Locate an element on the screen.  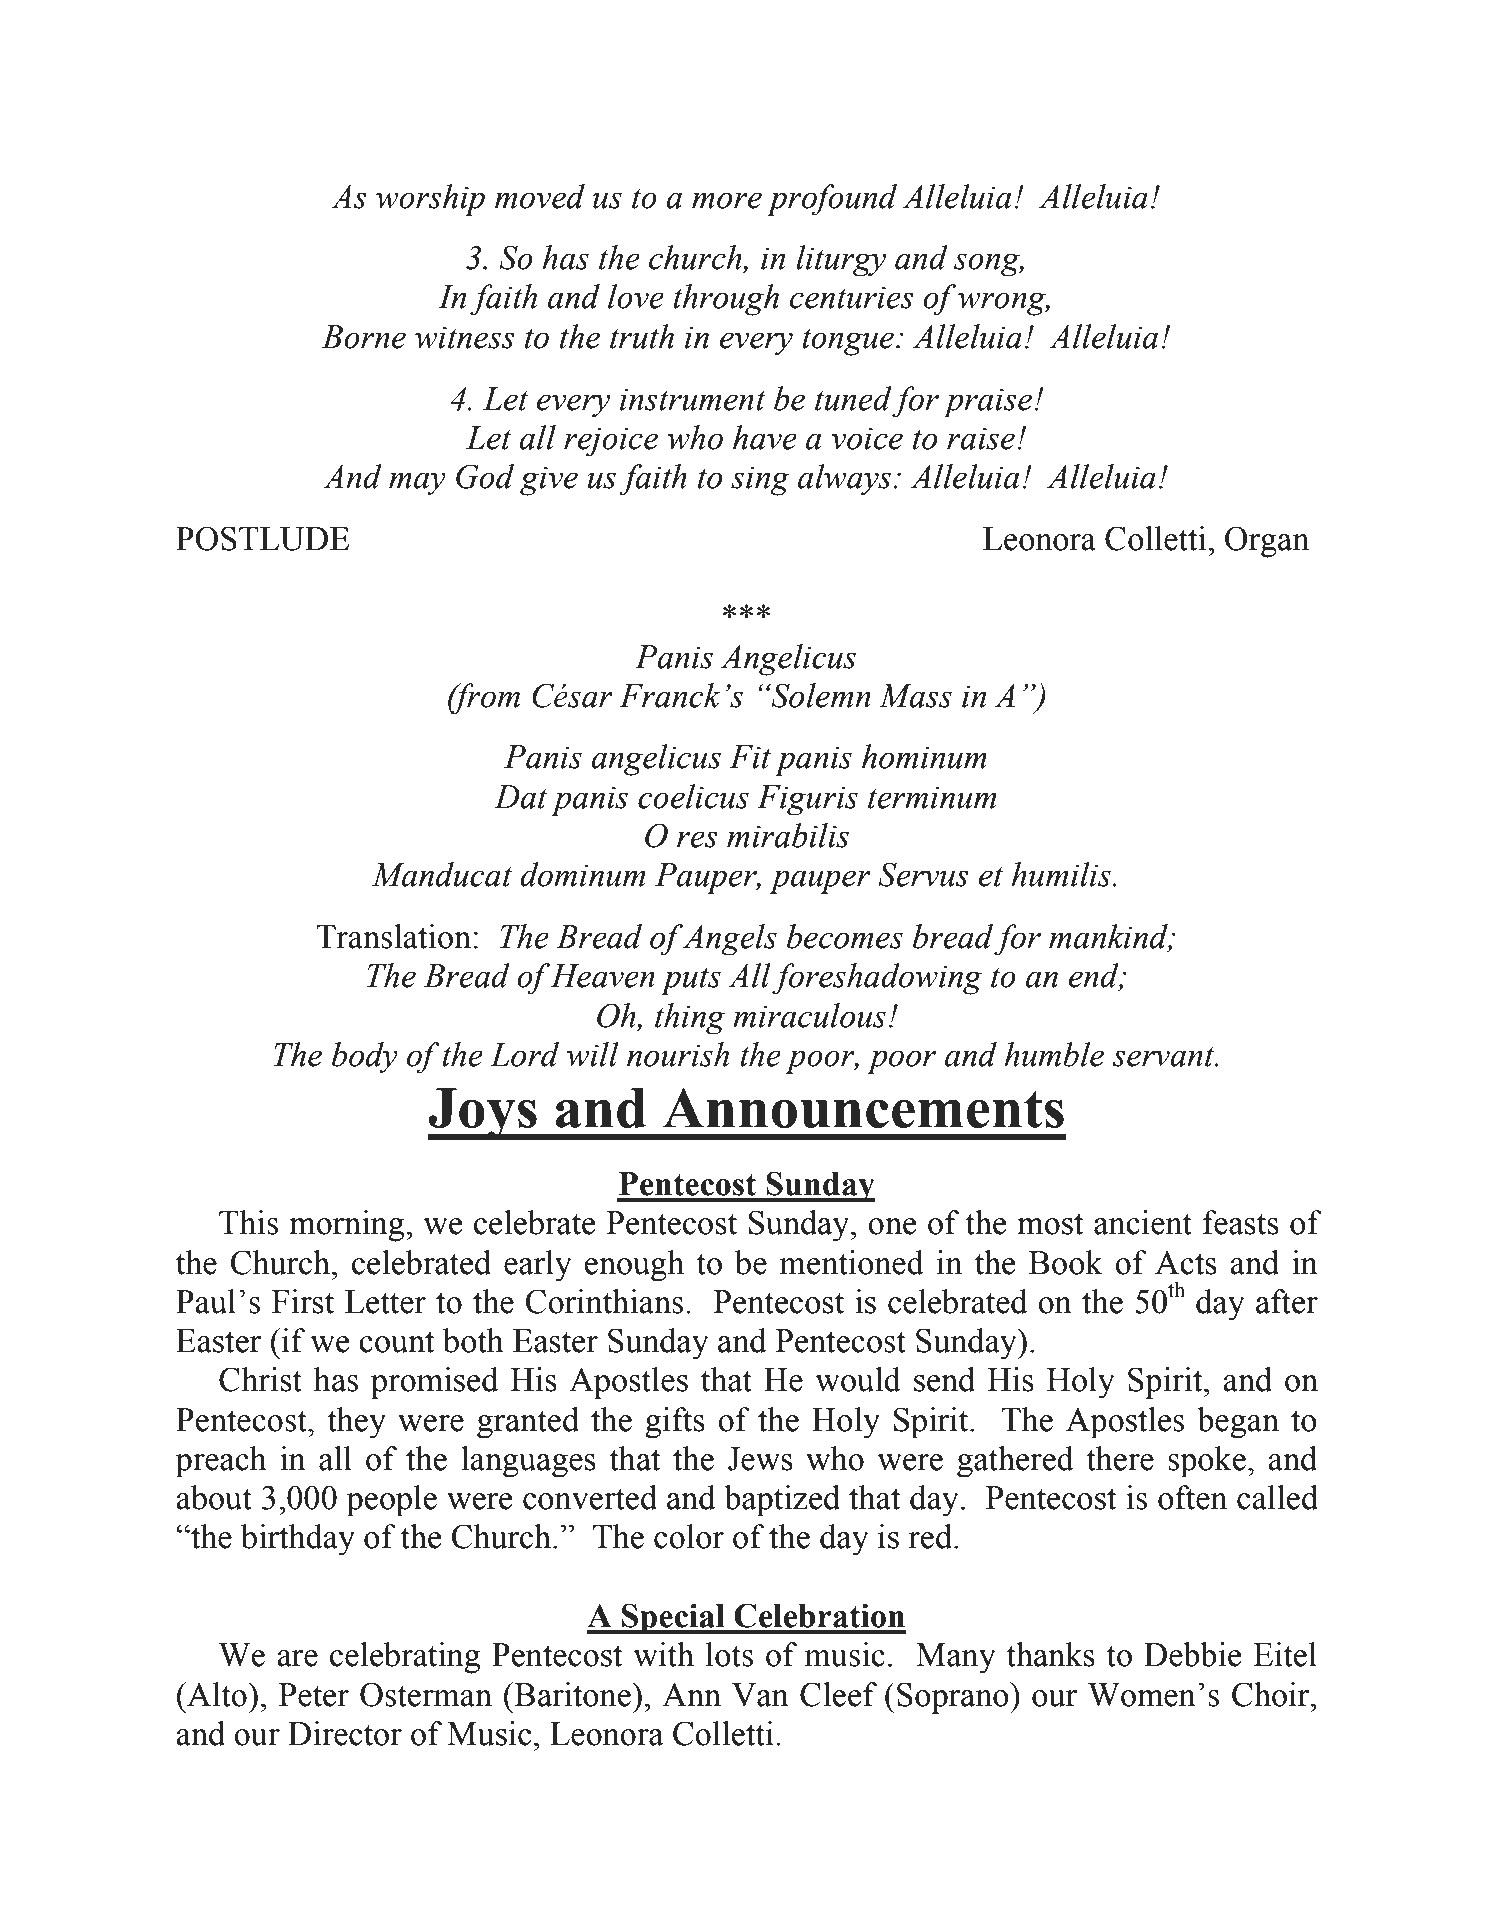
Dat is located at coordinates (520, 797).
